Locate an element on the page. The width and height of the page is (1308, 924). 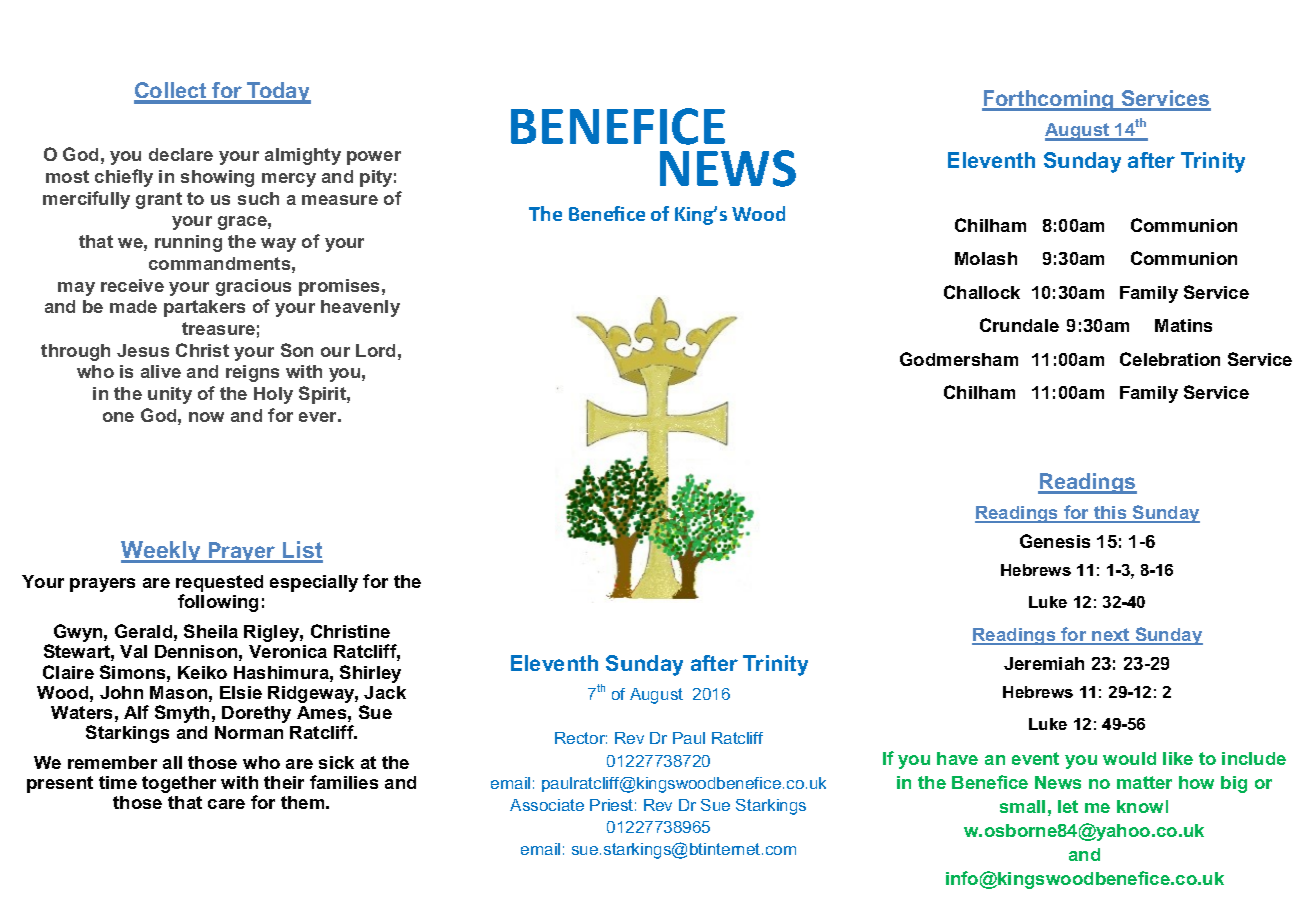
Forthcoming is located at coordinates (1049, 100).
